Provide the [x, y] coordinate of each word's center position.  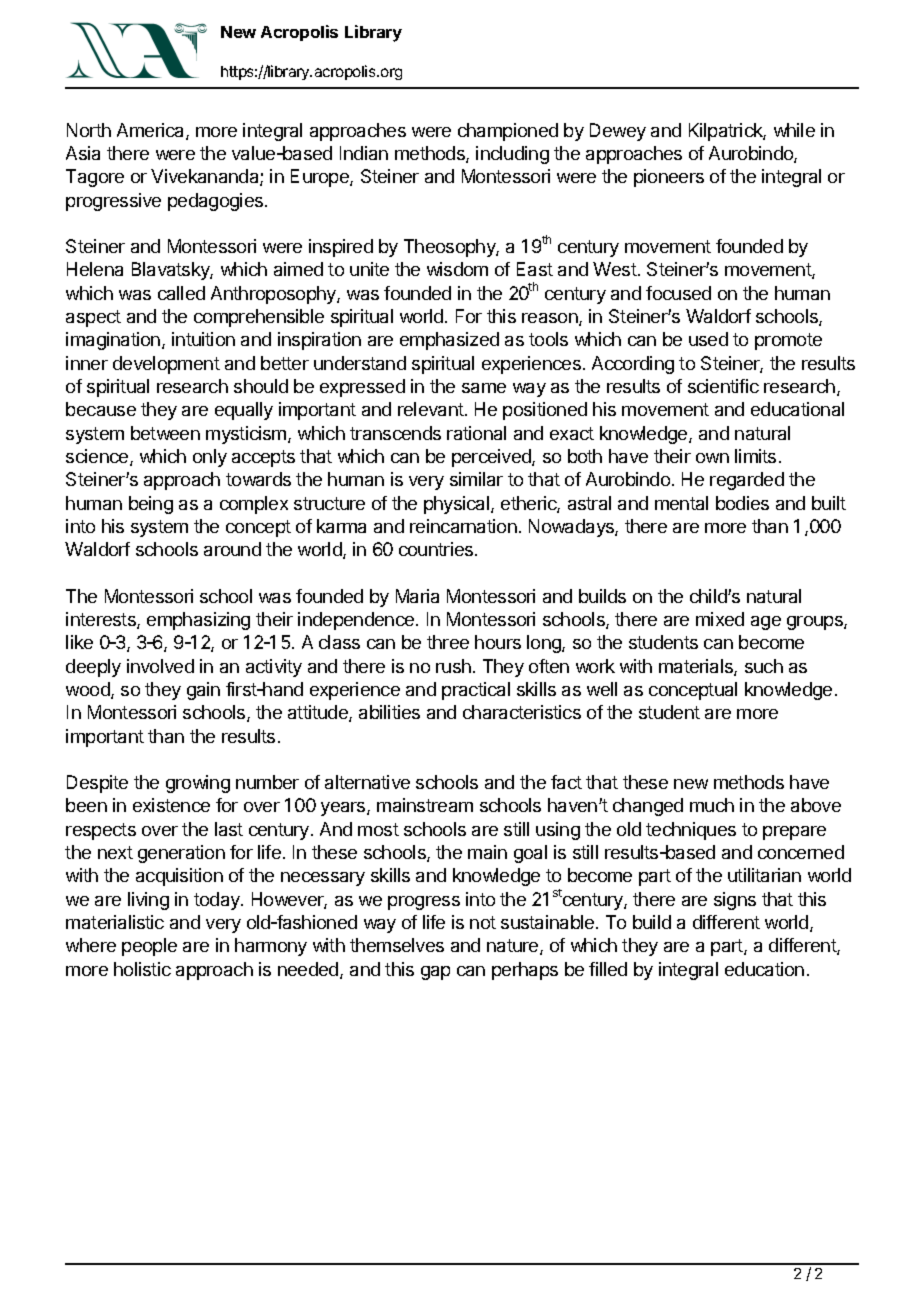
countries [437, 549]
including [512, 155]
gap [435, 973]
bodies [742, 503]
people [149, 947]
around [232, 549]
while [794, 130]
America [152, 131]
